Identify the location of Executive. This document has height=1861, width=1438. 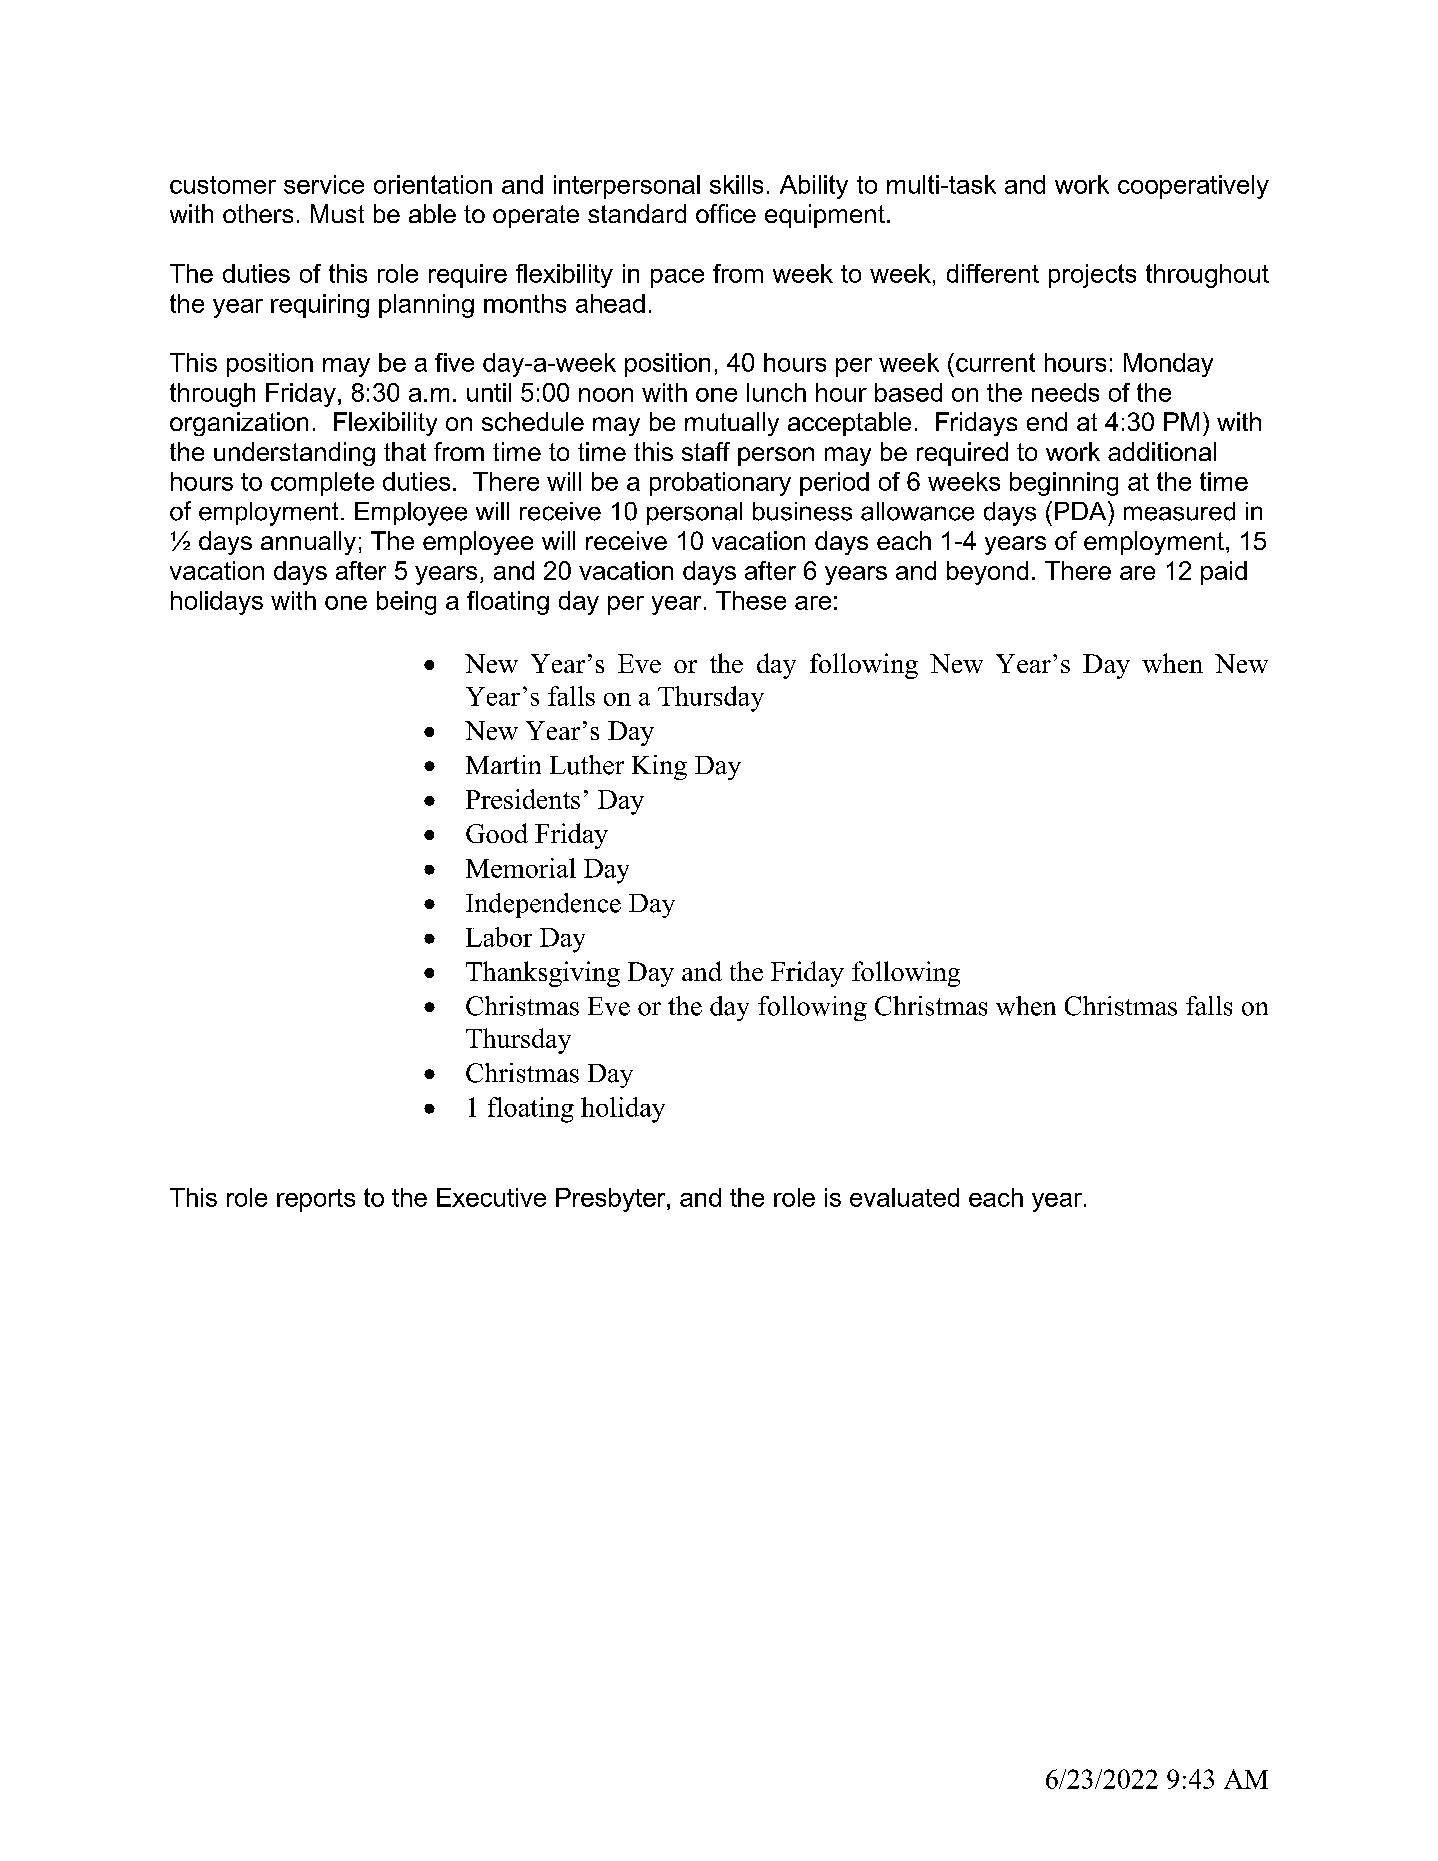
(491, 1197).
